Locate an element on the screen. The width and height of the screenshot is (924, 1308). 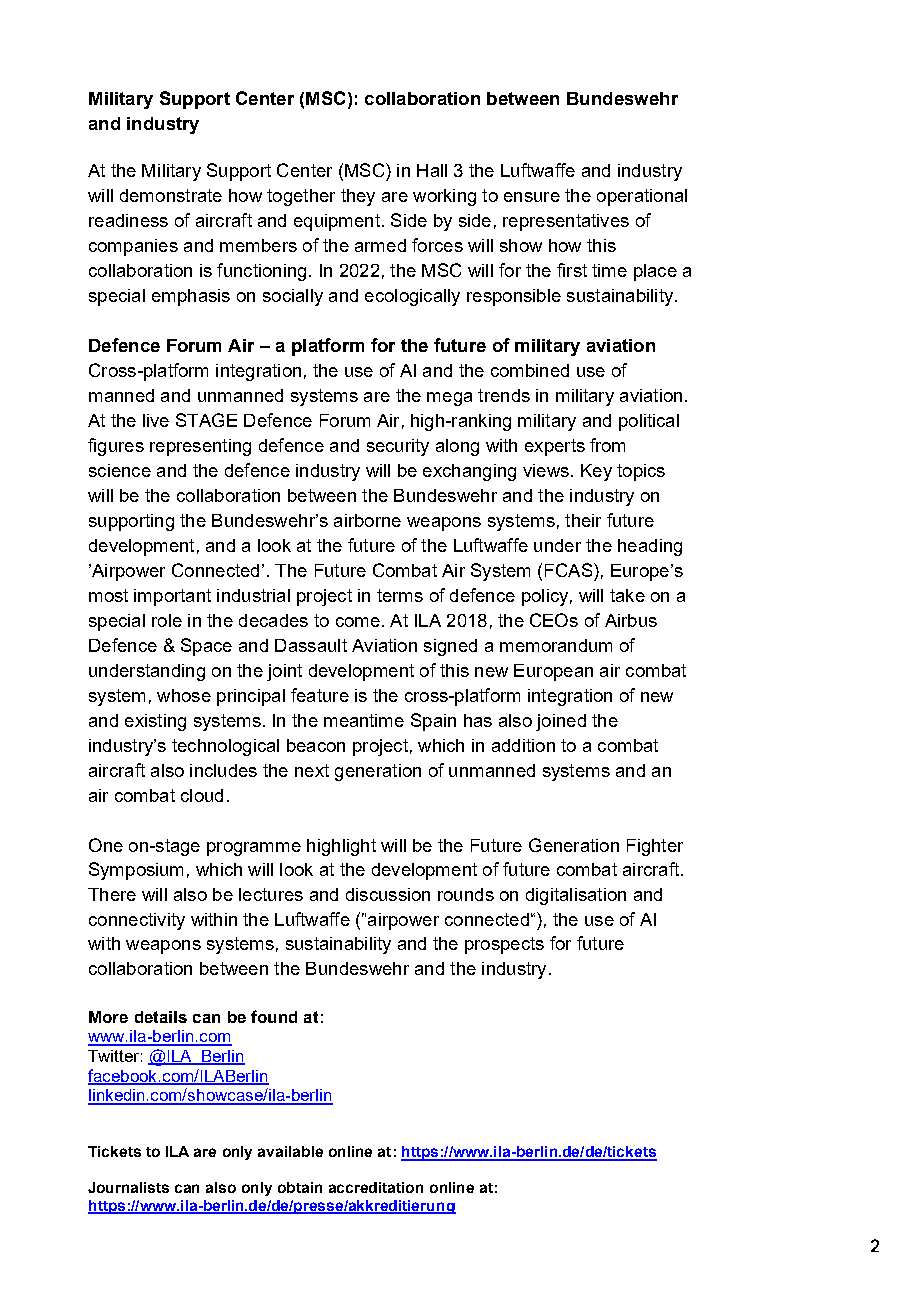
security is located at coordinates (398, 447).
